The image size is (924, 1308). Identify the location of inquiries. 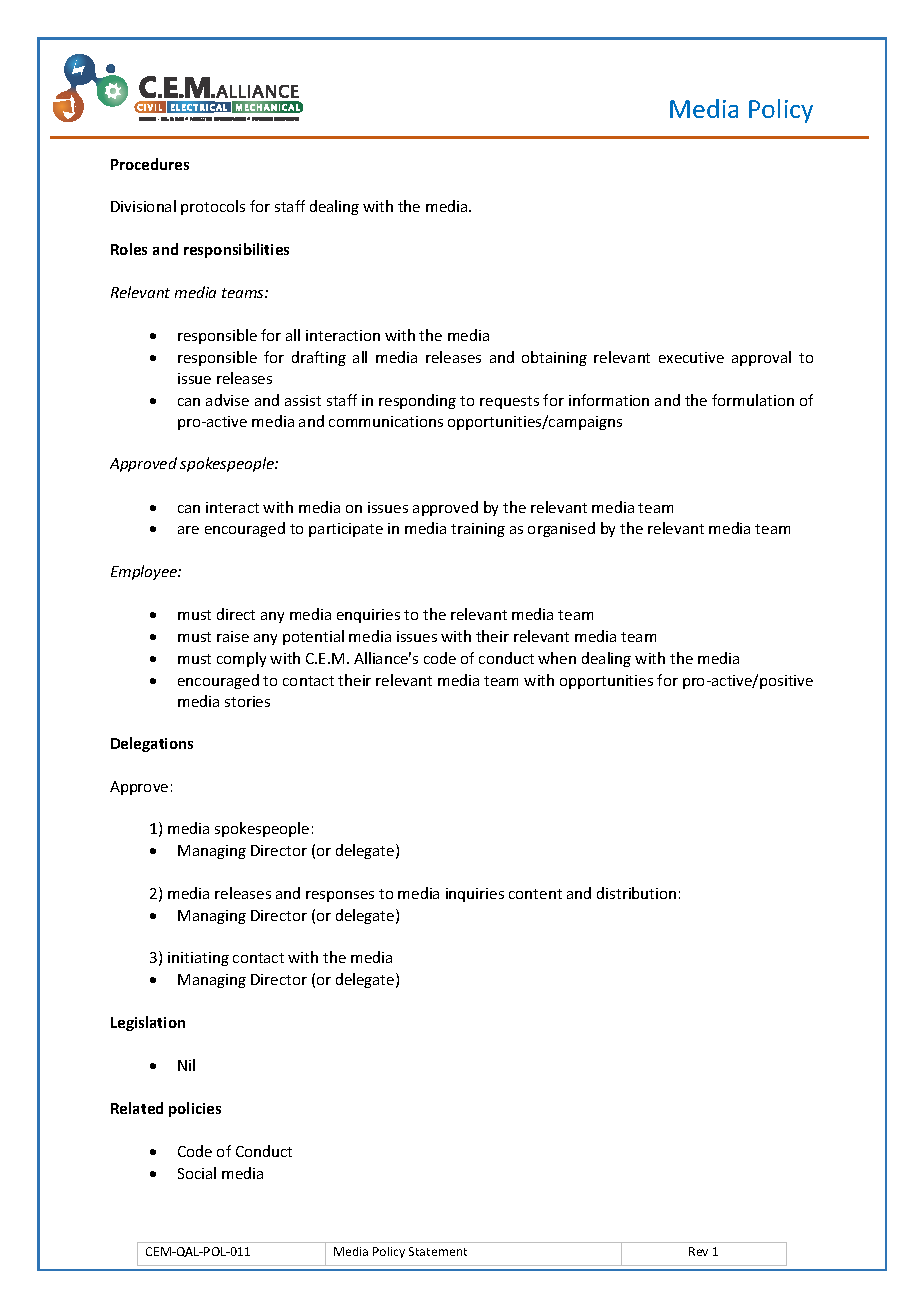
(475, 895).
